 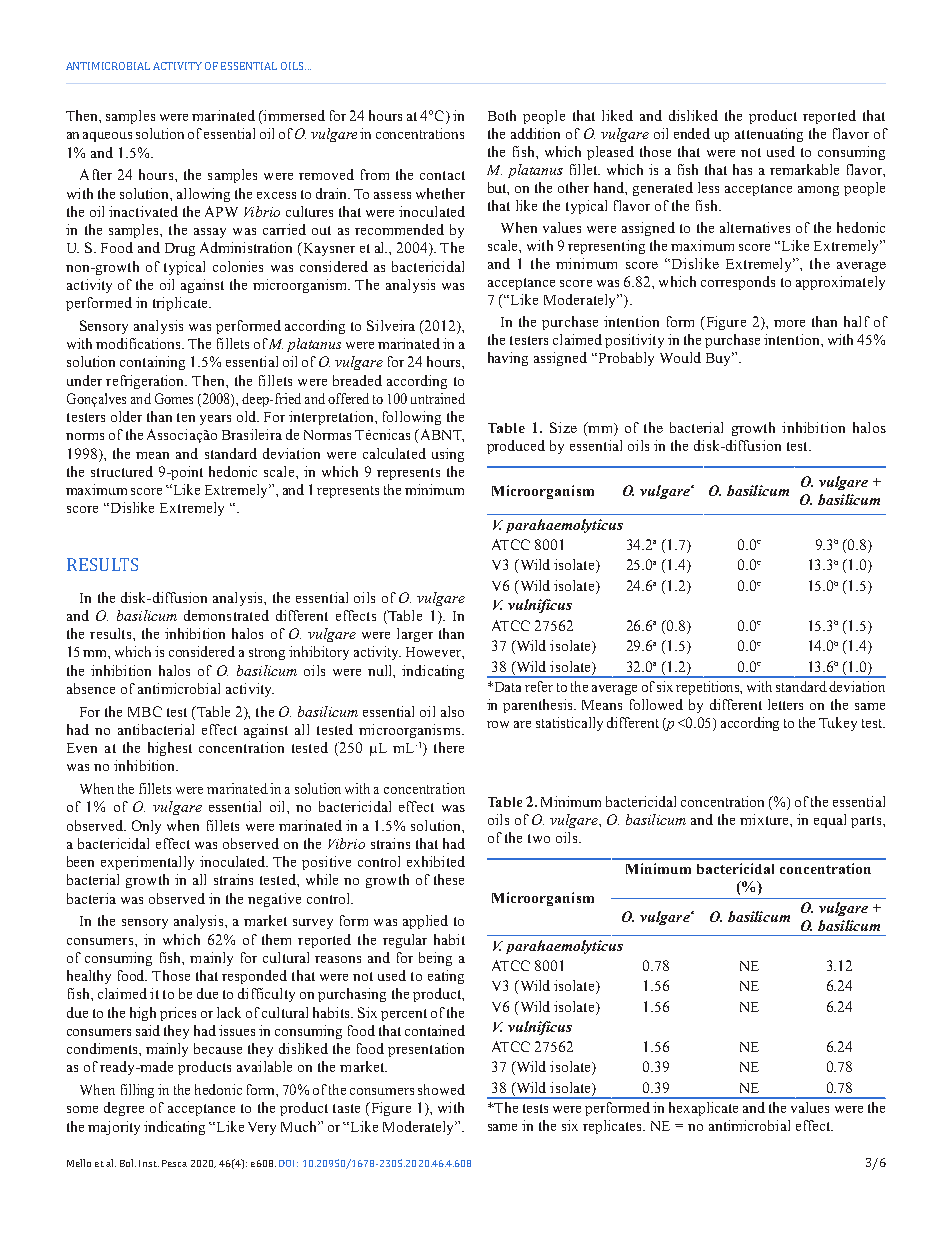 I want to click on attenuating, so click(x=769, y=135).
